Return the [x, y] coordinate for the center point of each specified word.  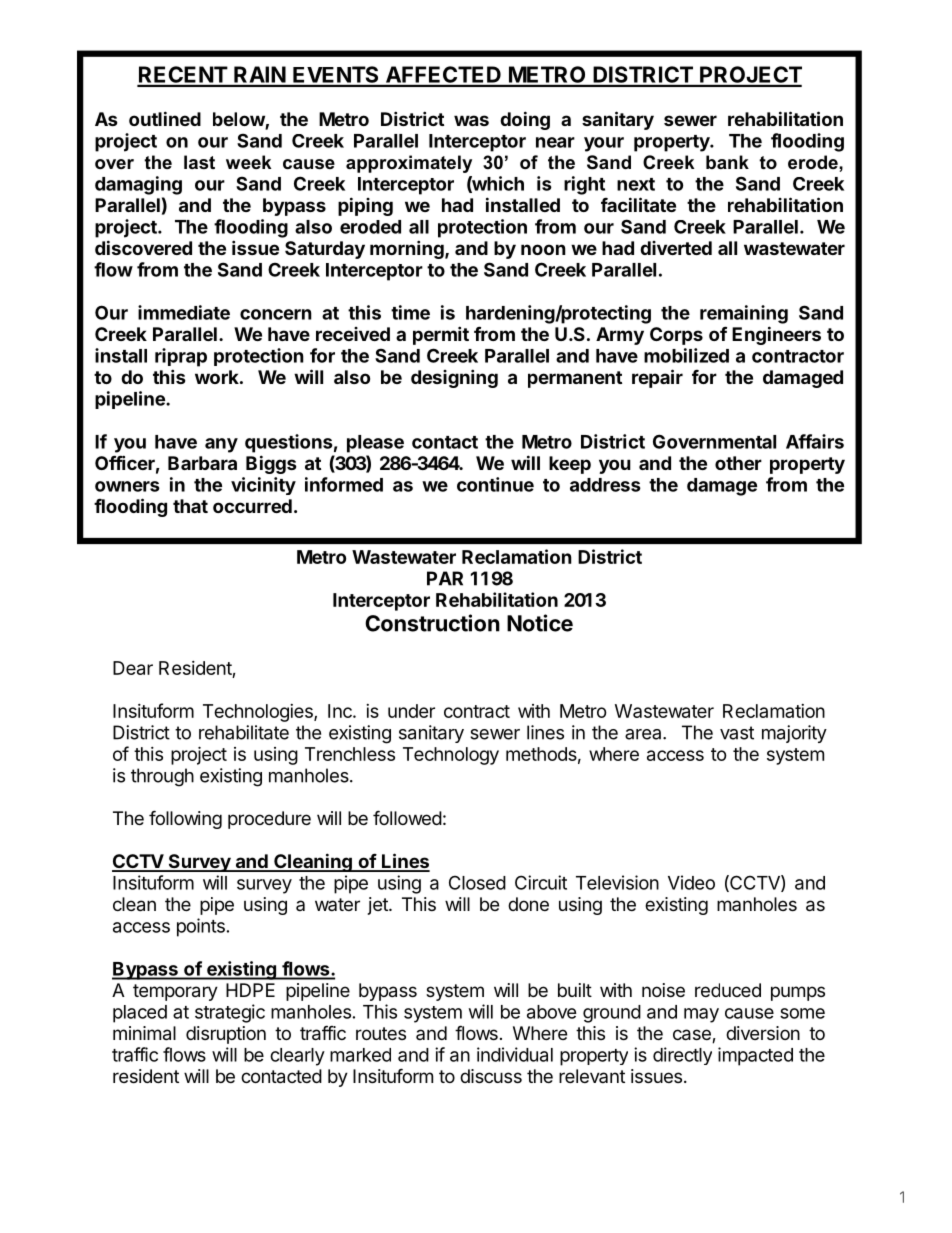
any [221, 445]
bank [727, 162]
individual [515, 1054]
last [199, 162]
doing [525, 120]
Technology [451, 756]
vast [737, 733]
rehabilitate [244, 732]
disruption [226, 1035]
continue [495, 484]
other [738, 463]
